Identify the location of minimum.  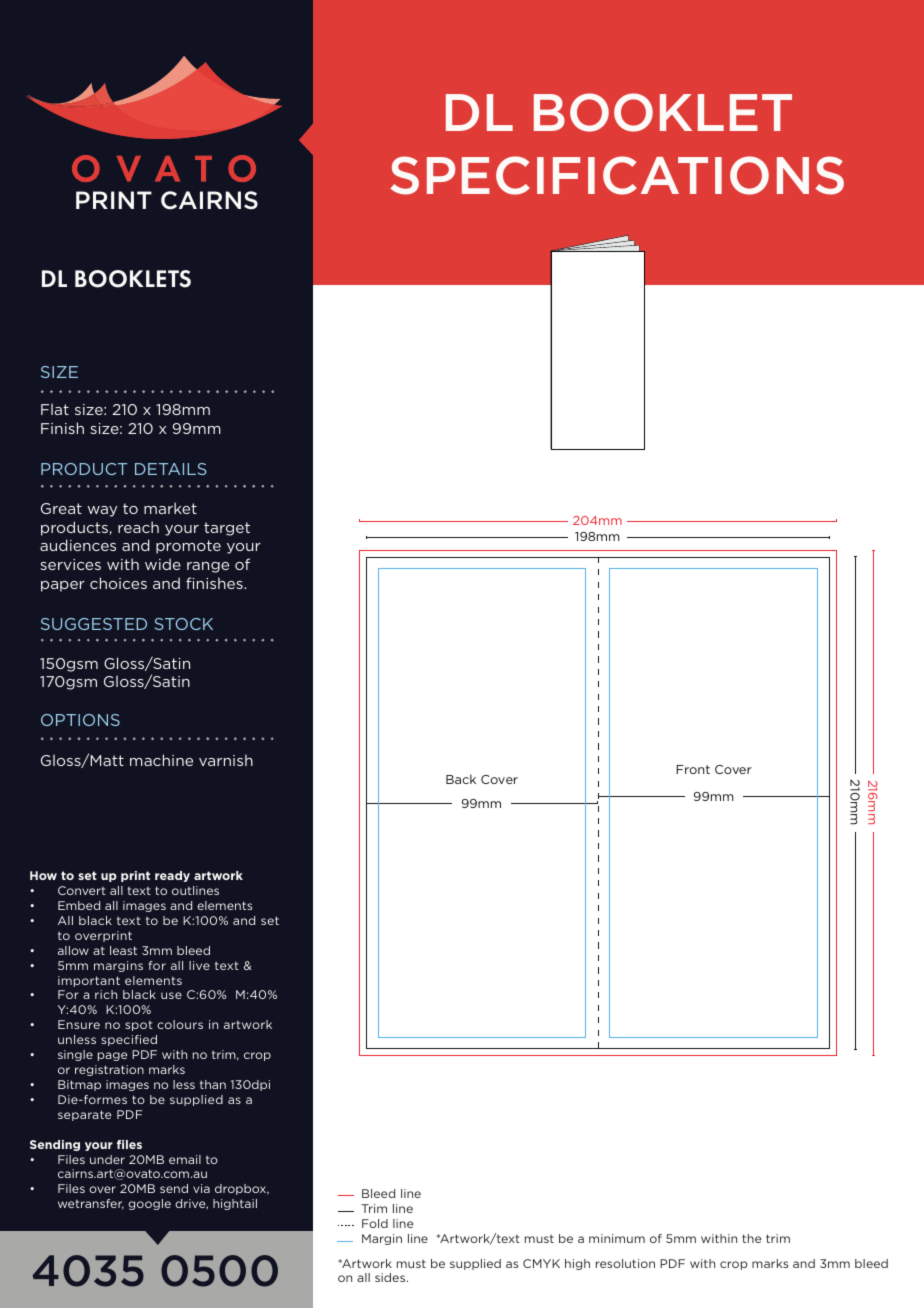
(617, 1238).
